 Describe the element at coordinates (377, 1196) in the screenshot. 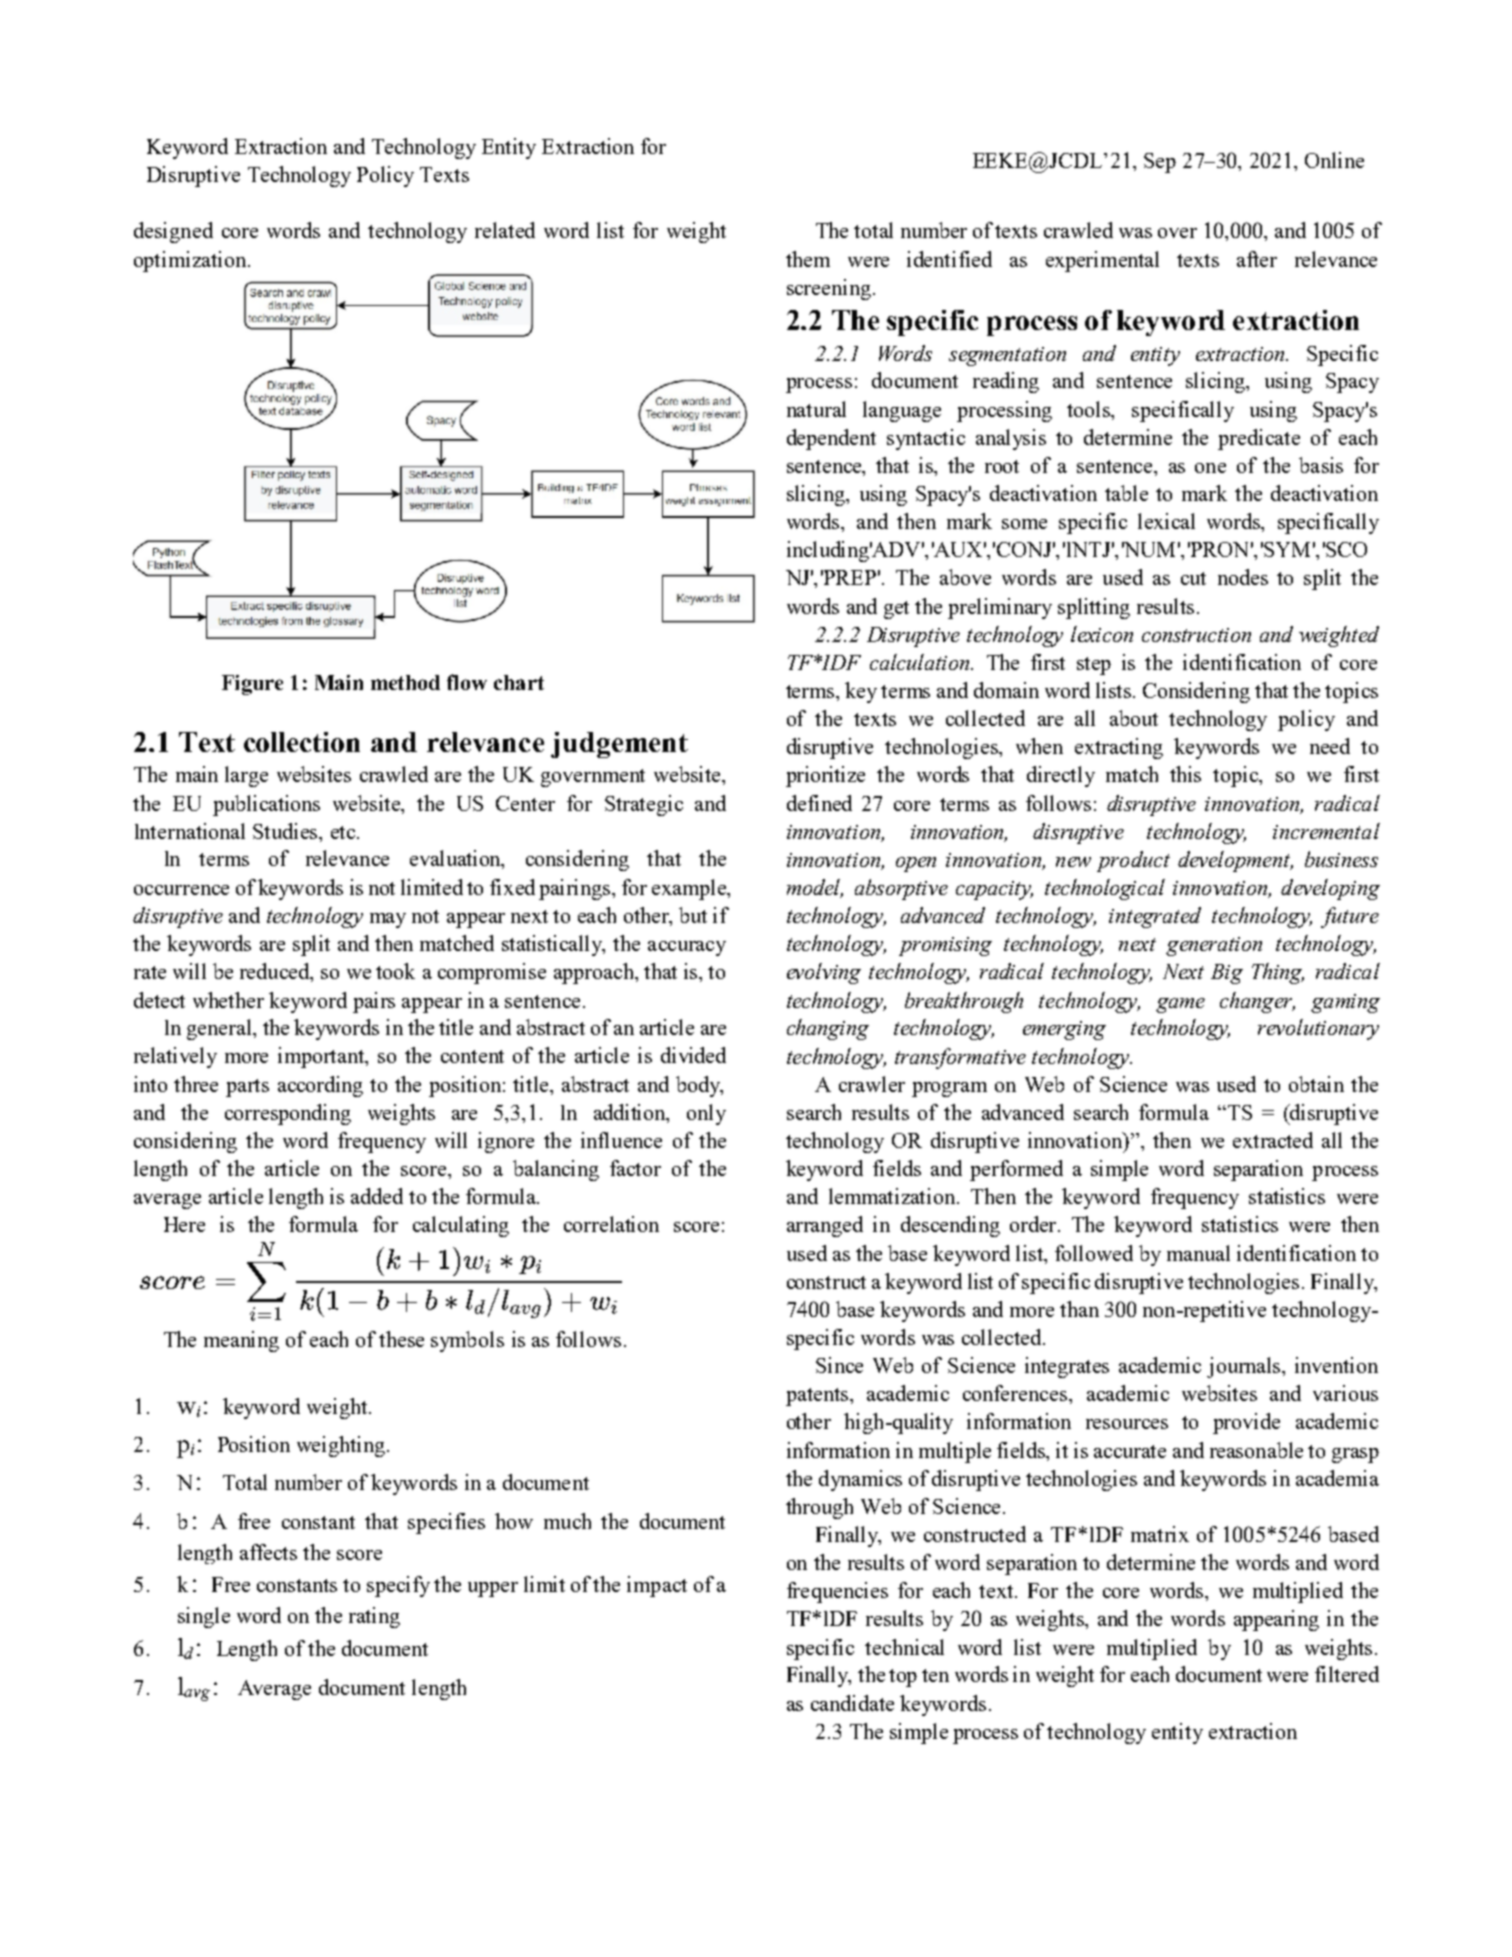

I see `added` at that location.
